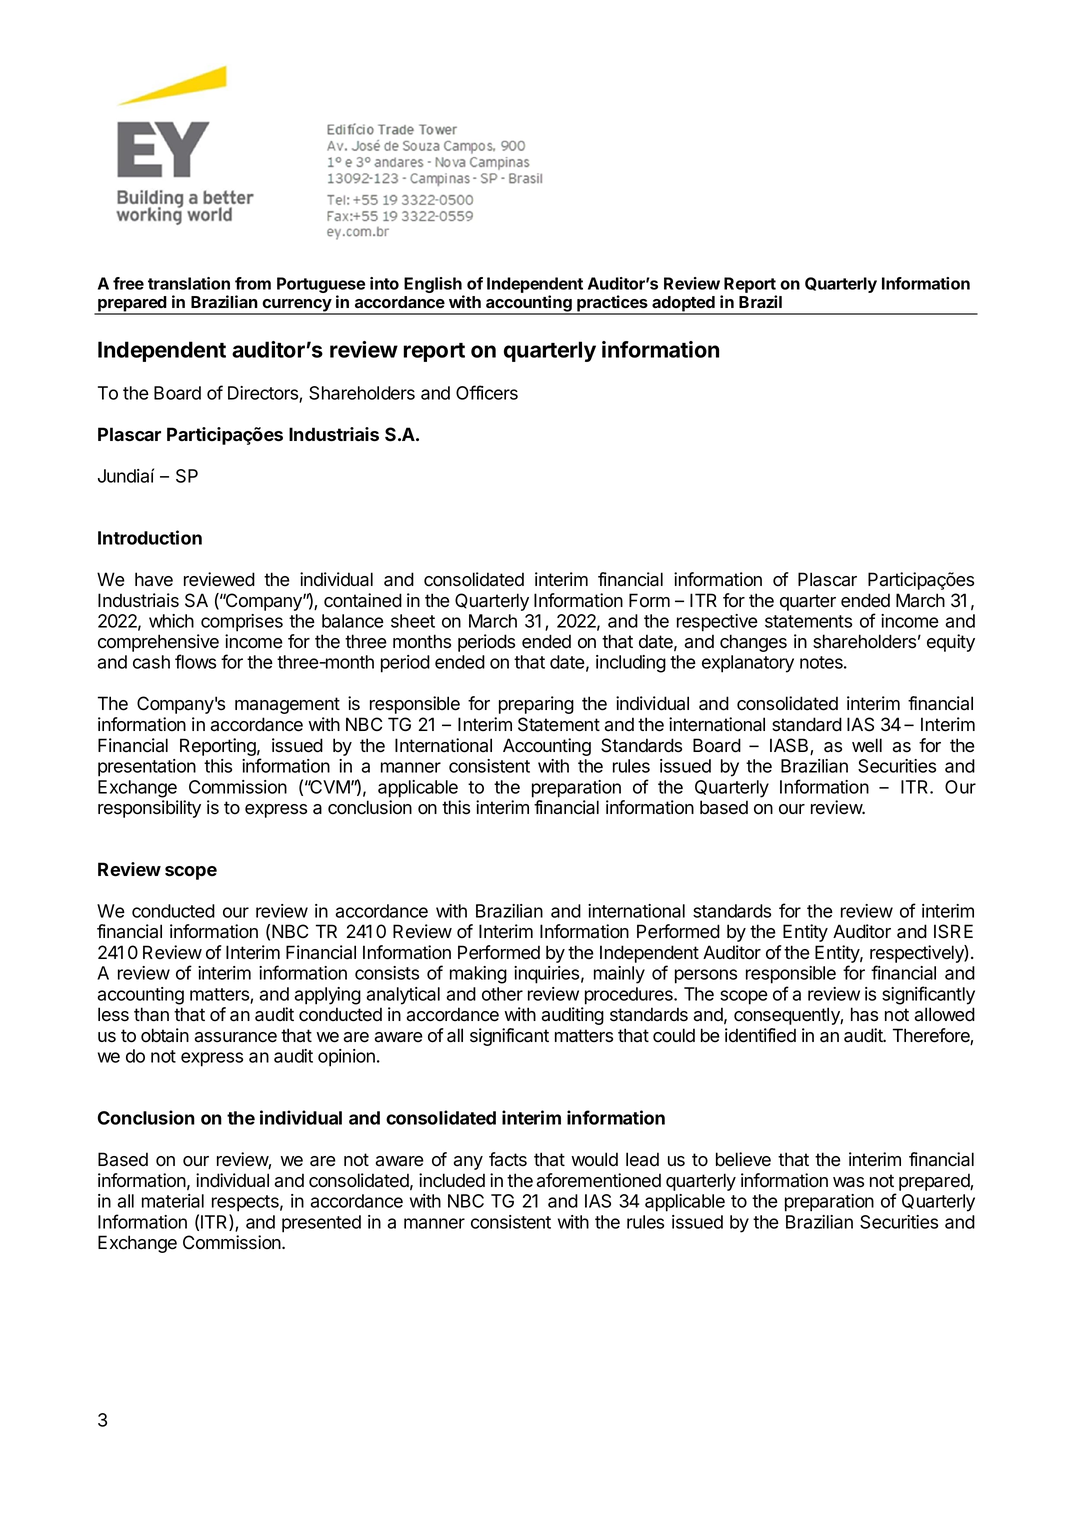 This page has height=1517, width=1072. I want to click on material, so click(173, 1201).
